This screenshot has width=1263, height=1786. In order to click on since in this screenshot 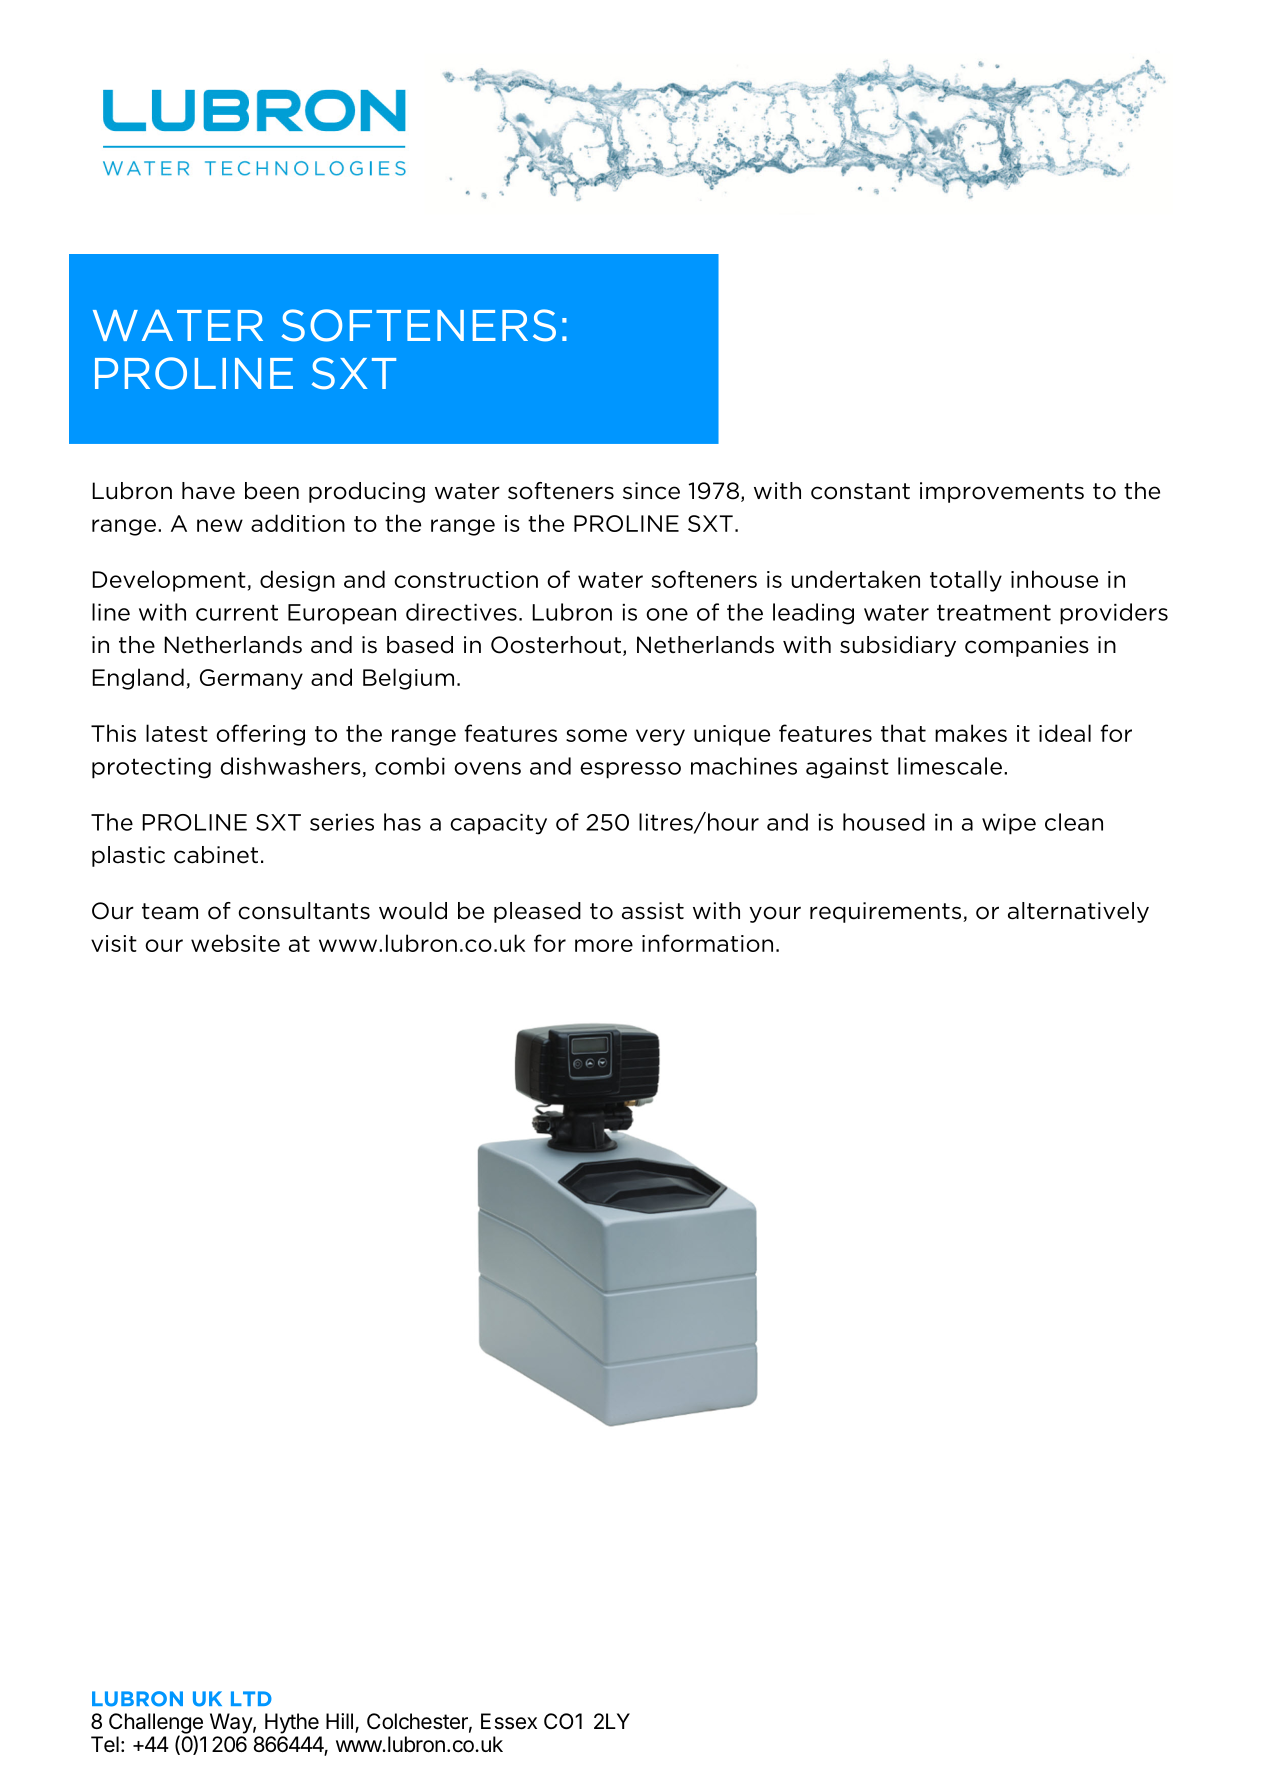, I will do `click(651, 491)`.
